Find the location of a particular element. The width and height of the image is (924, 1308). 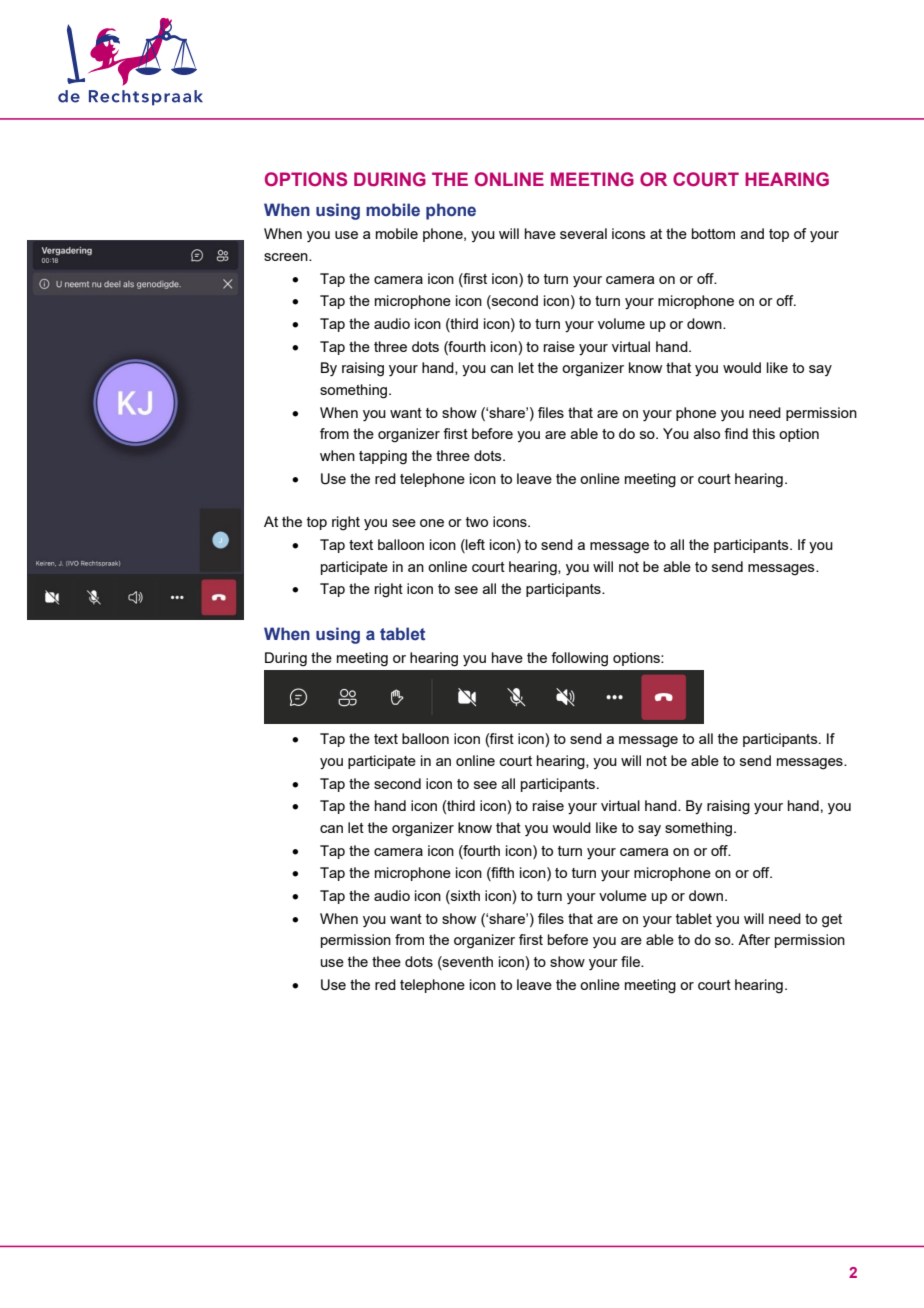

thee is located at coordinates (386, 961).
